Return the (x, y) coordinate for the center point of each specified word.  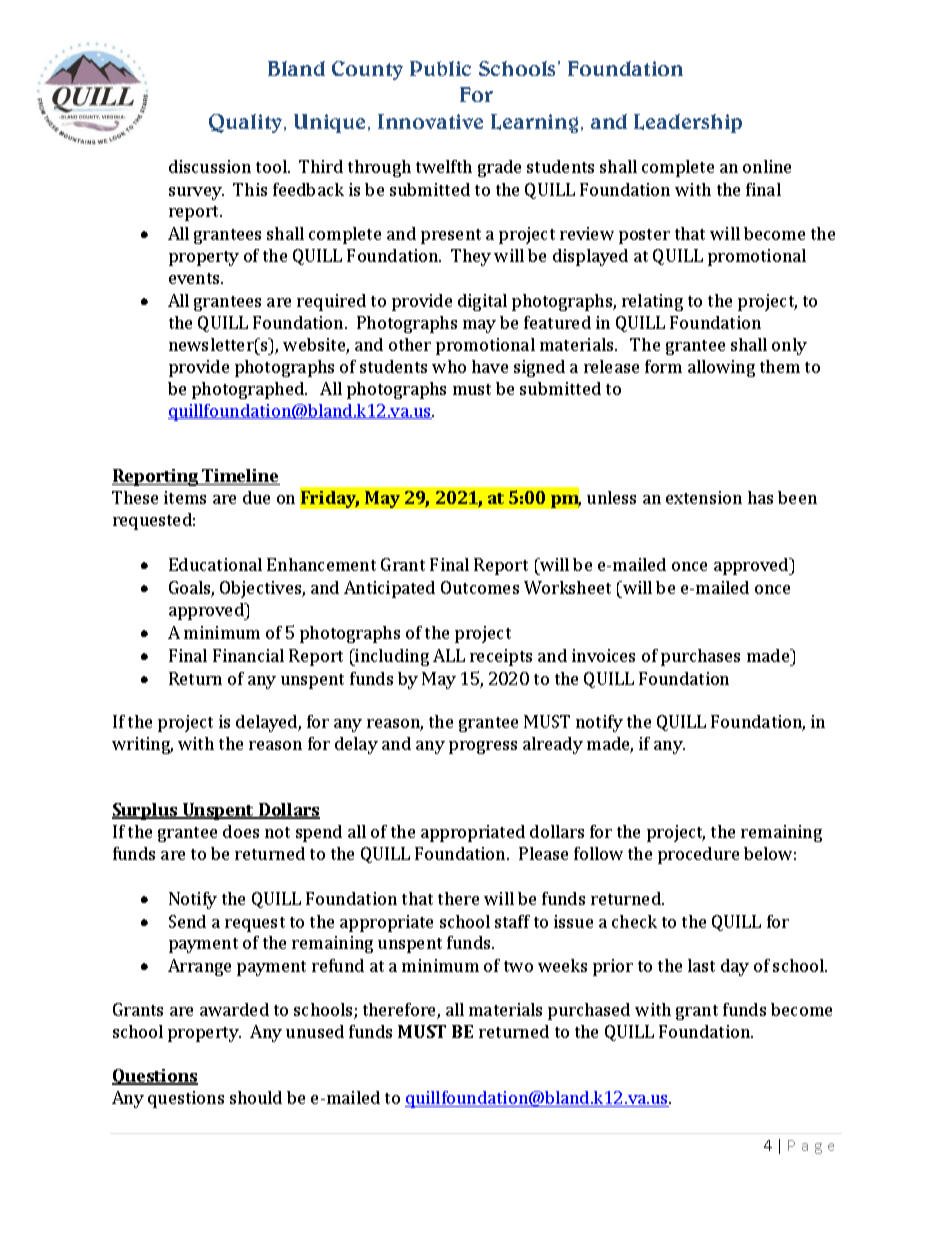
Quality (247, 123)
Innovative (430, 121)
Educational (215, 564)
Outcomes (480, 587)
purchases (700, 657)
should (256, 1097)
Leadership (688, 123)
